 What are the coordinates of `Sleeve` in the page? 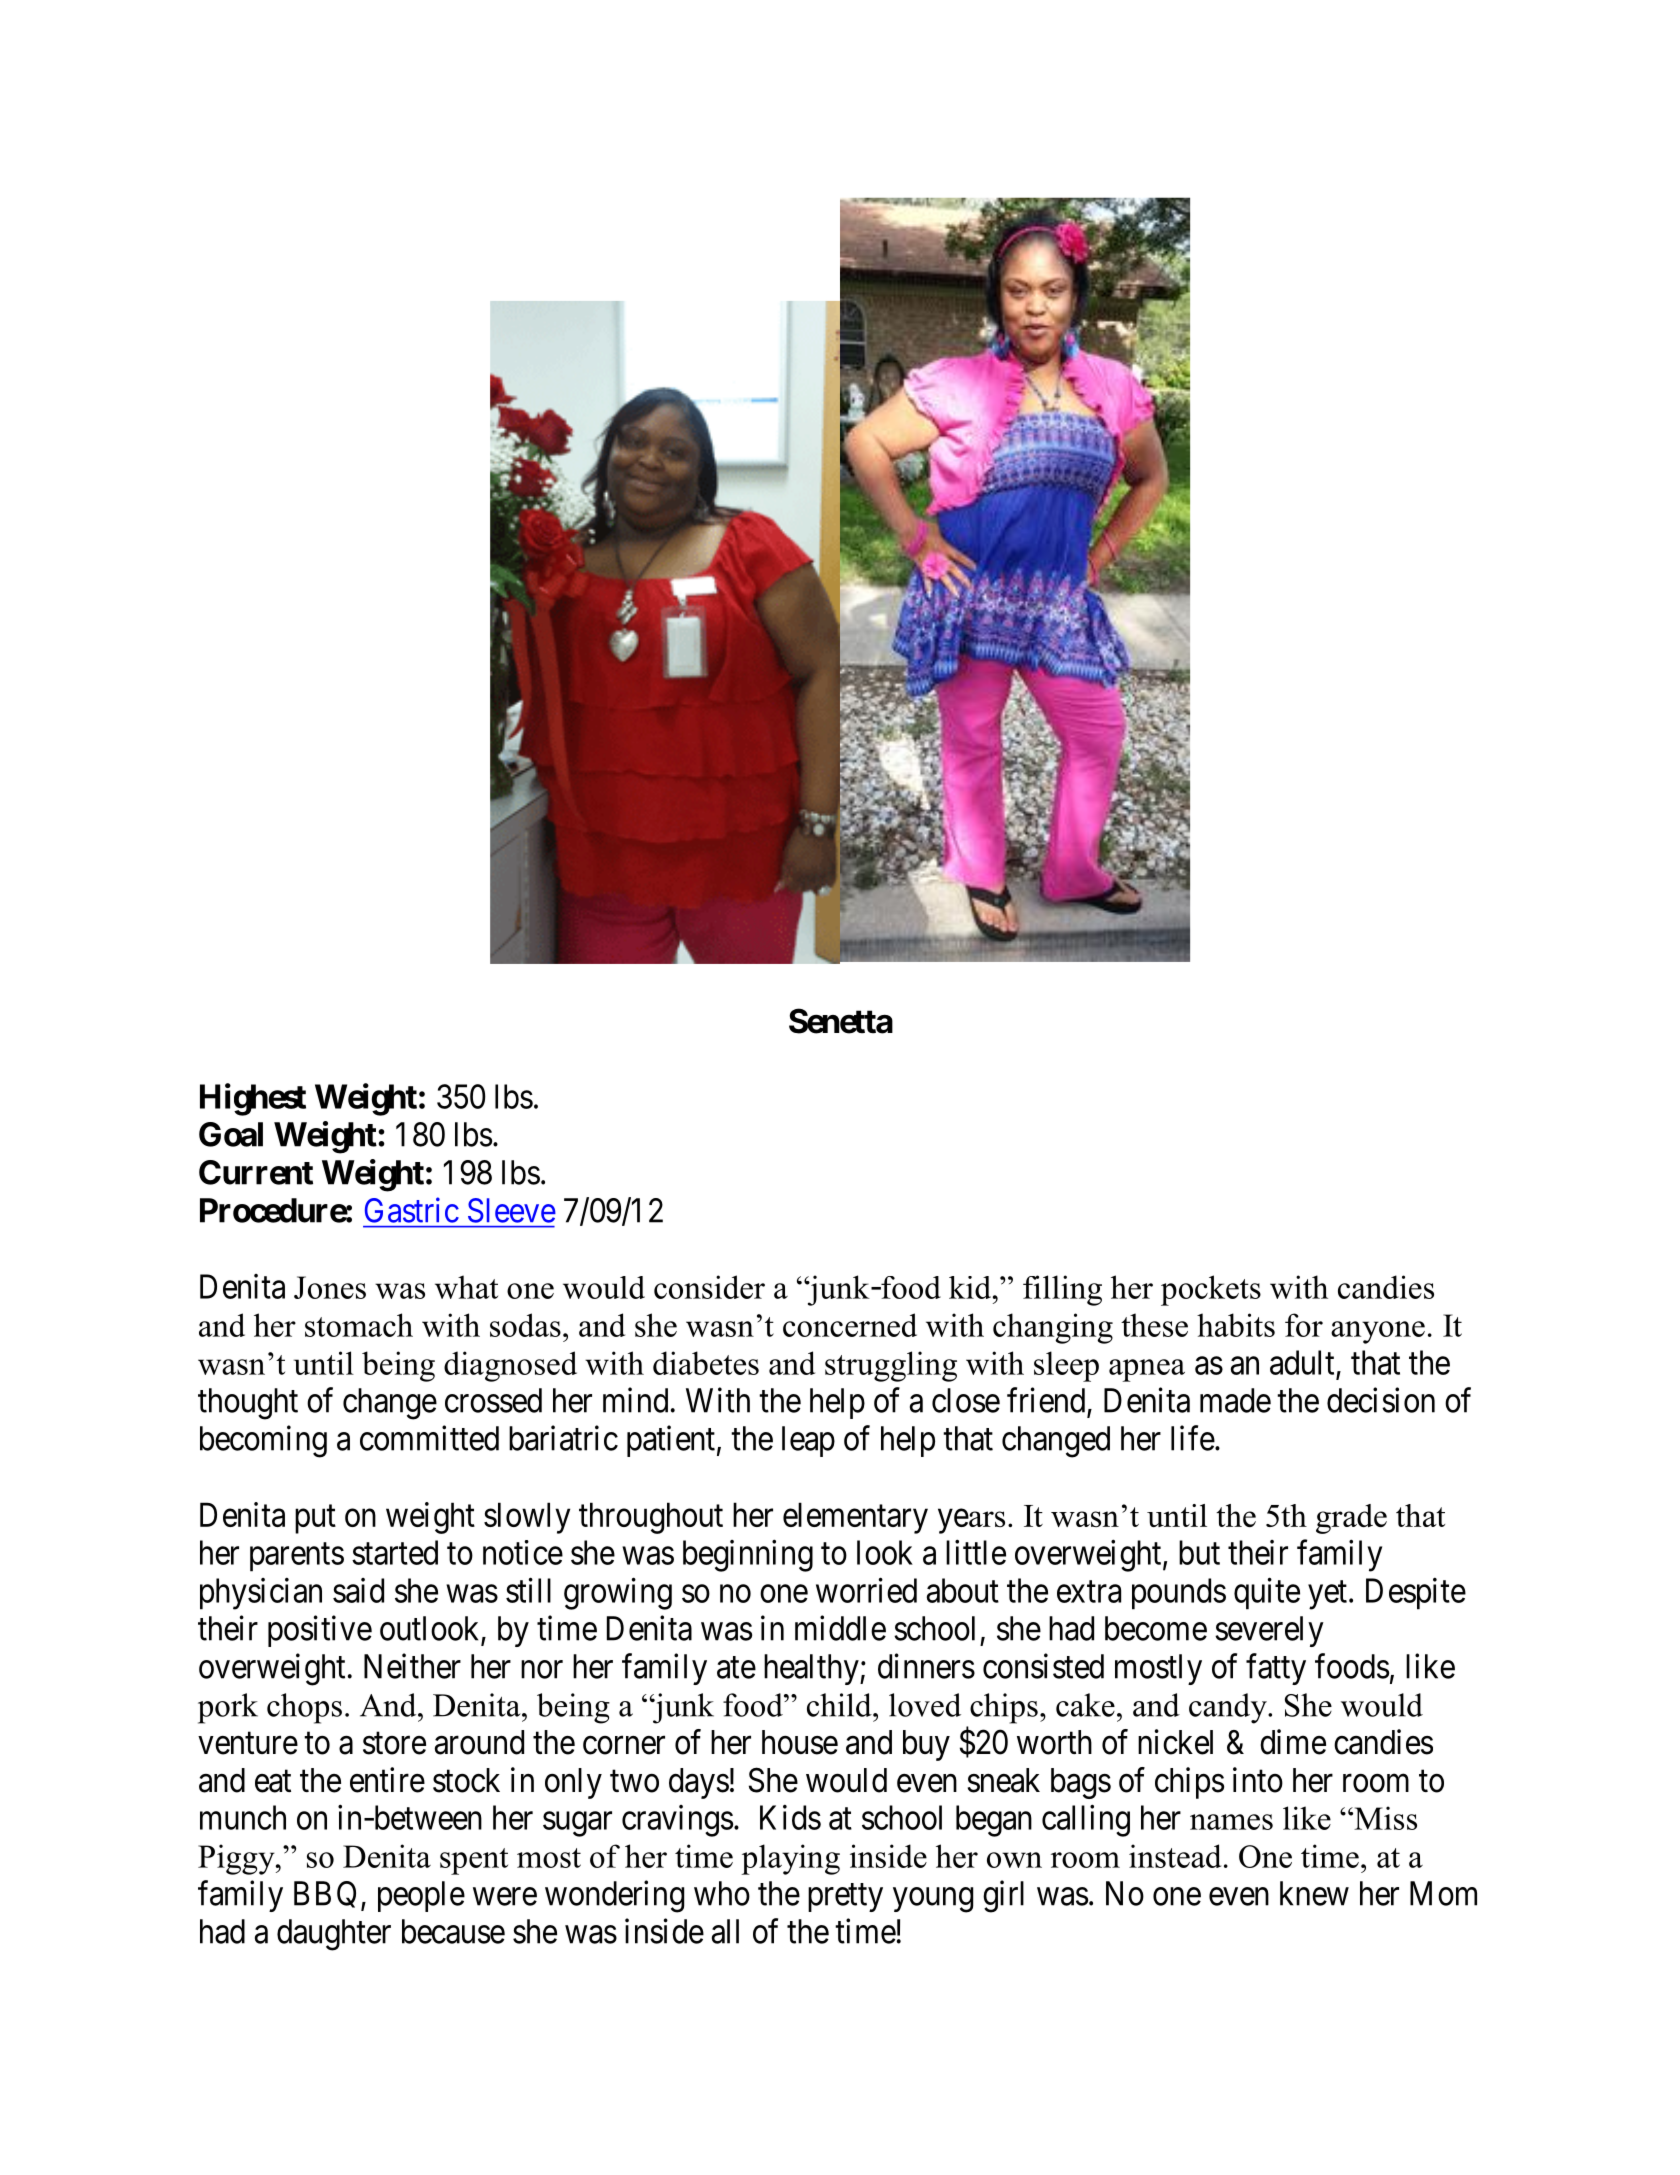 It's located at (512, 1210).
